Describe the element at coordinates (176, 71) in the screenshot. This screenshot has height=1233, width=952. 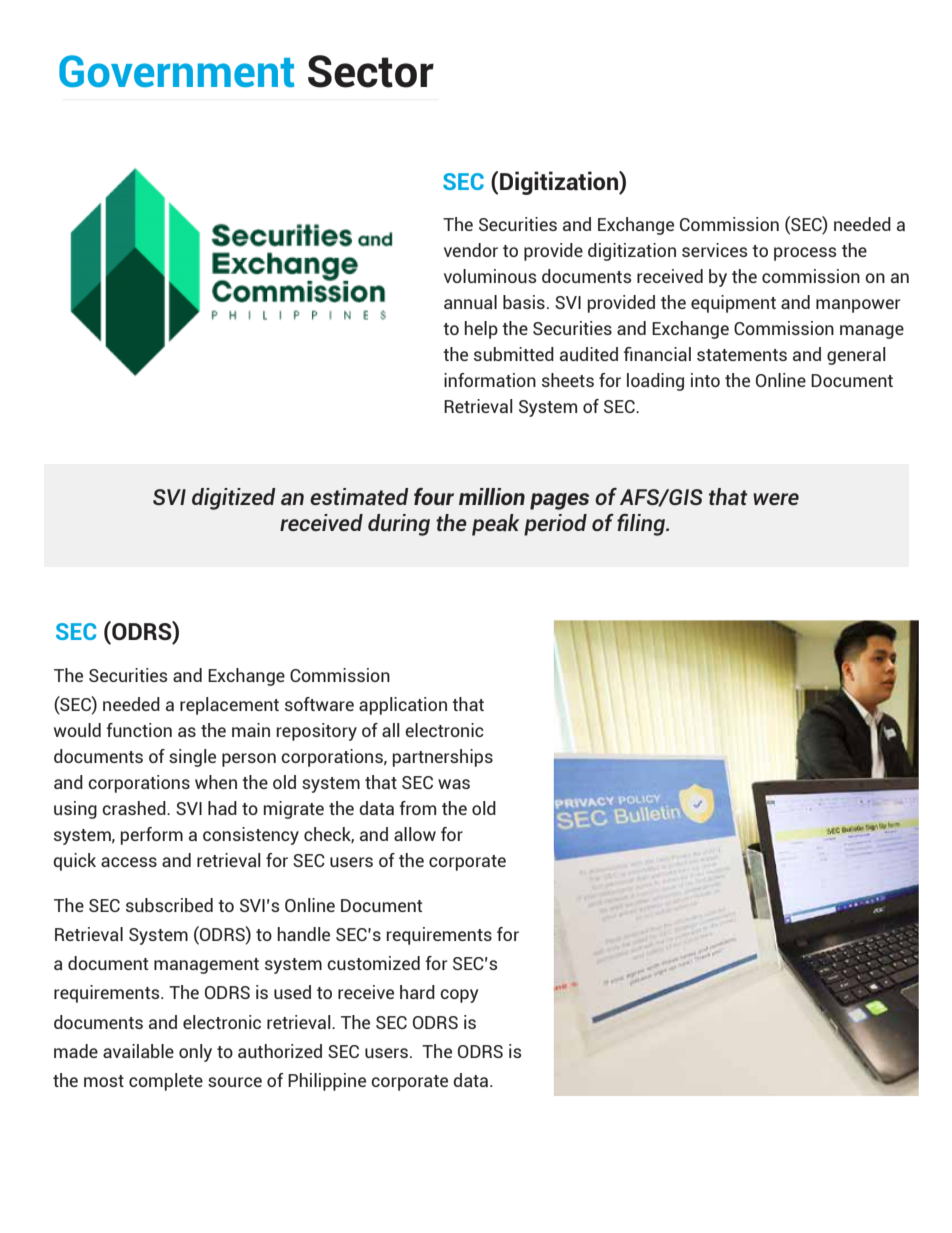
I see `Government` at that location.
